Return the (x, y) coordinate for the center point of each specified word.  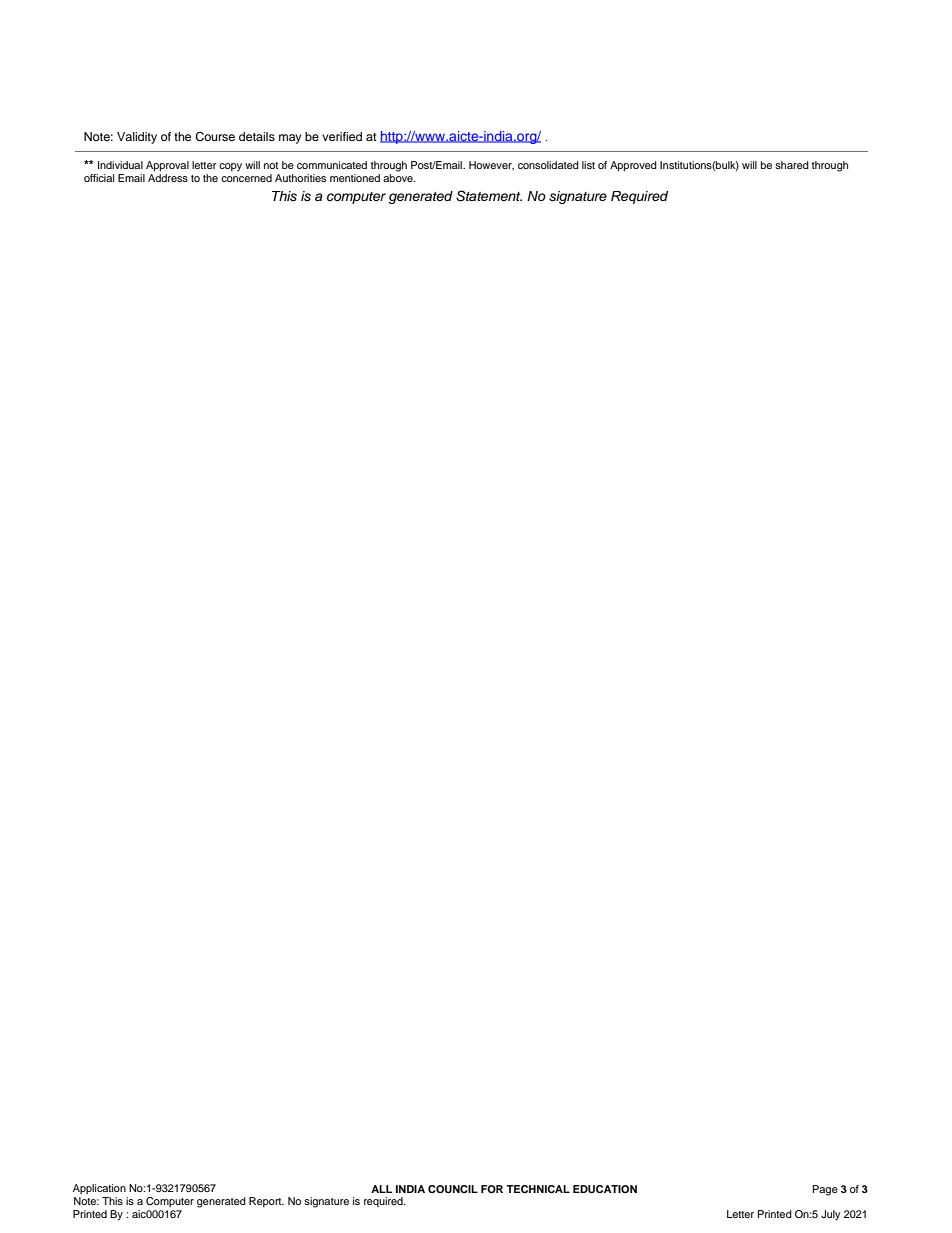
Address (168, 178)
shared (792, 165)
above (399, 178)
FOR (492, 1189)
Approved (633, 166)
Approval (167, 166)
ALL (381, 1189)
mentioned (355, 178)
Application (99, 1189)
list (588, 165)
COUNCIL (453, 1189)
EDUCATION (605, 1189)
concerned (246, 178)
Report (266, 1202)
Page (825, 1190)
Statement (489, 196)
